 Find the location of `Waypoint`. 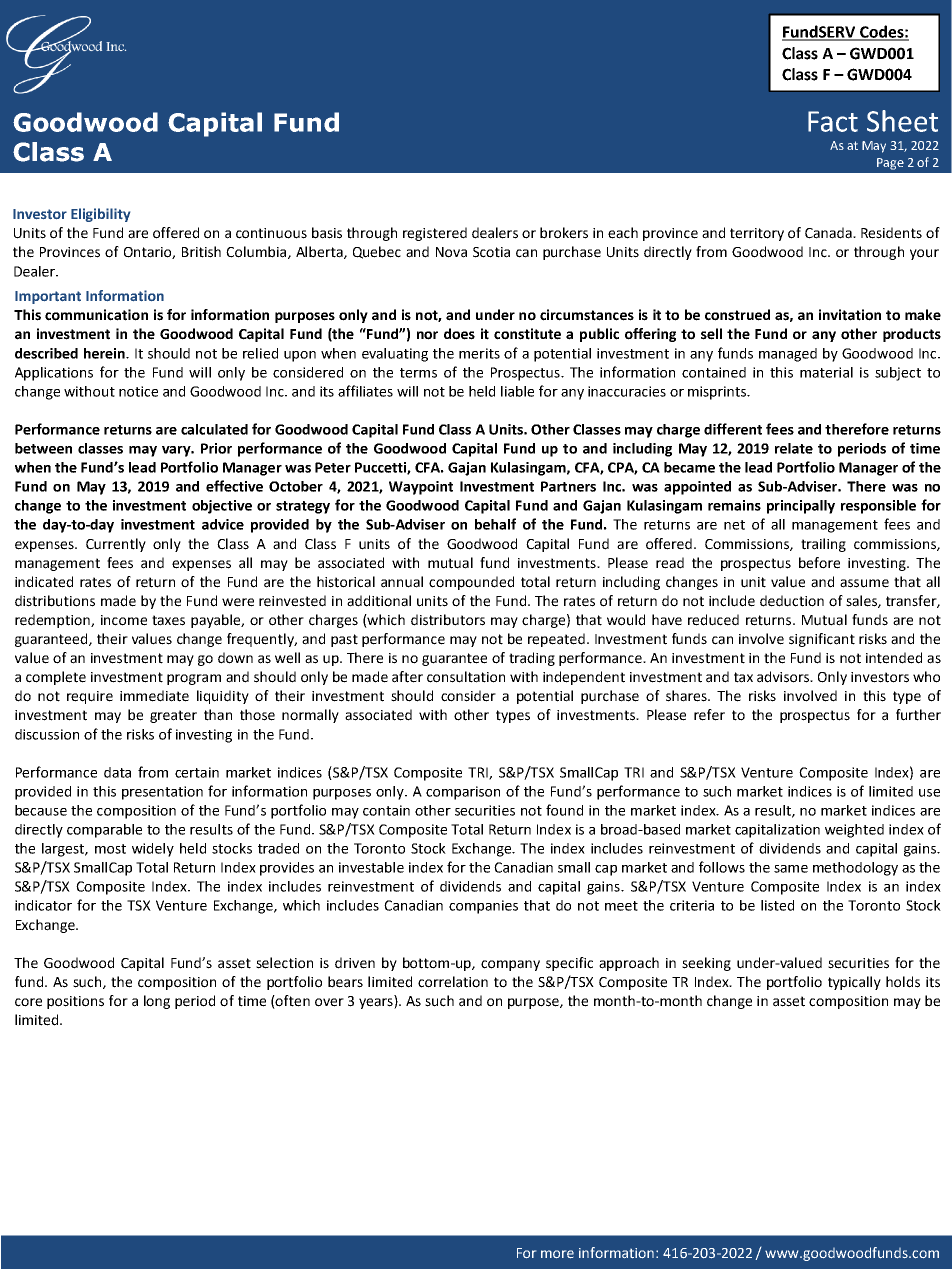

Waypoint is located at coordinates (421, 488).
